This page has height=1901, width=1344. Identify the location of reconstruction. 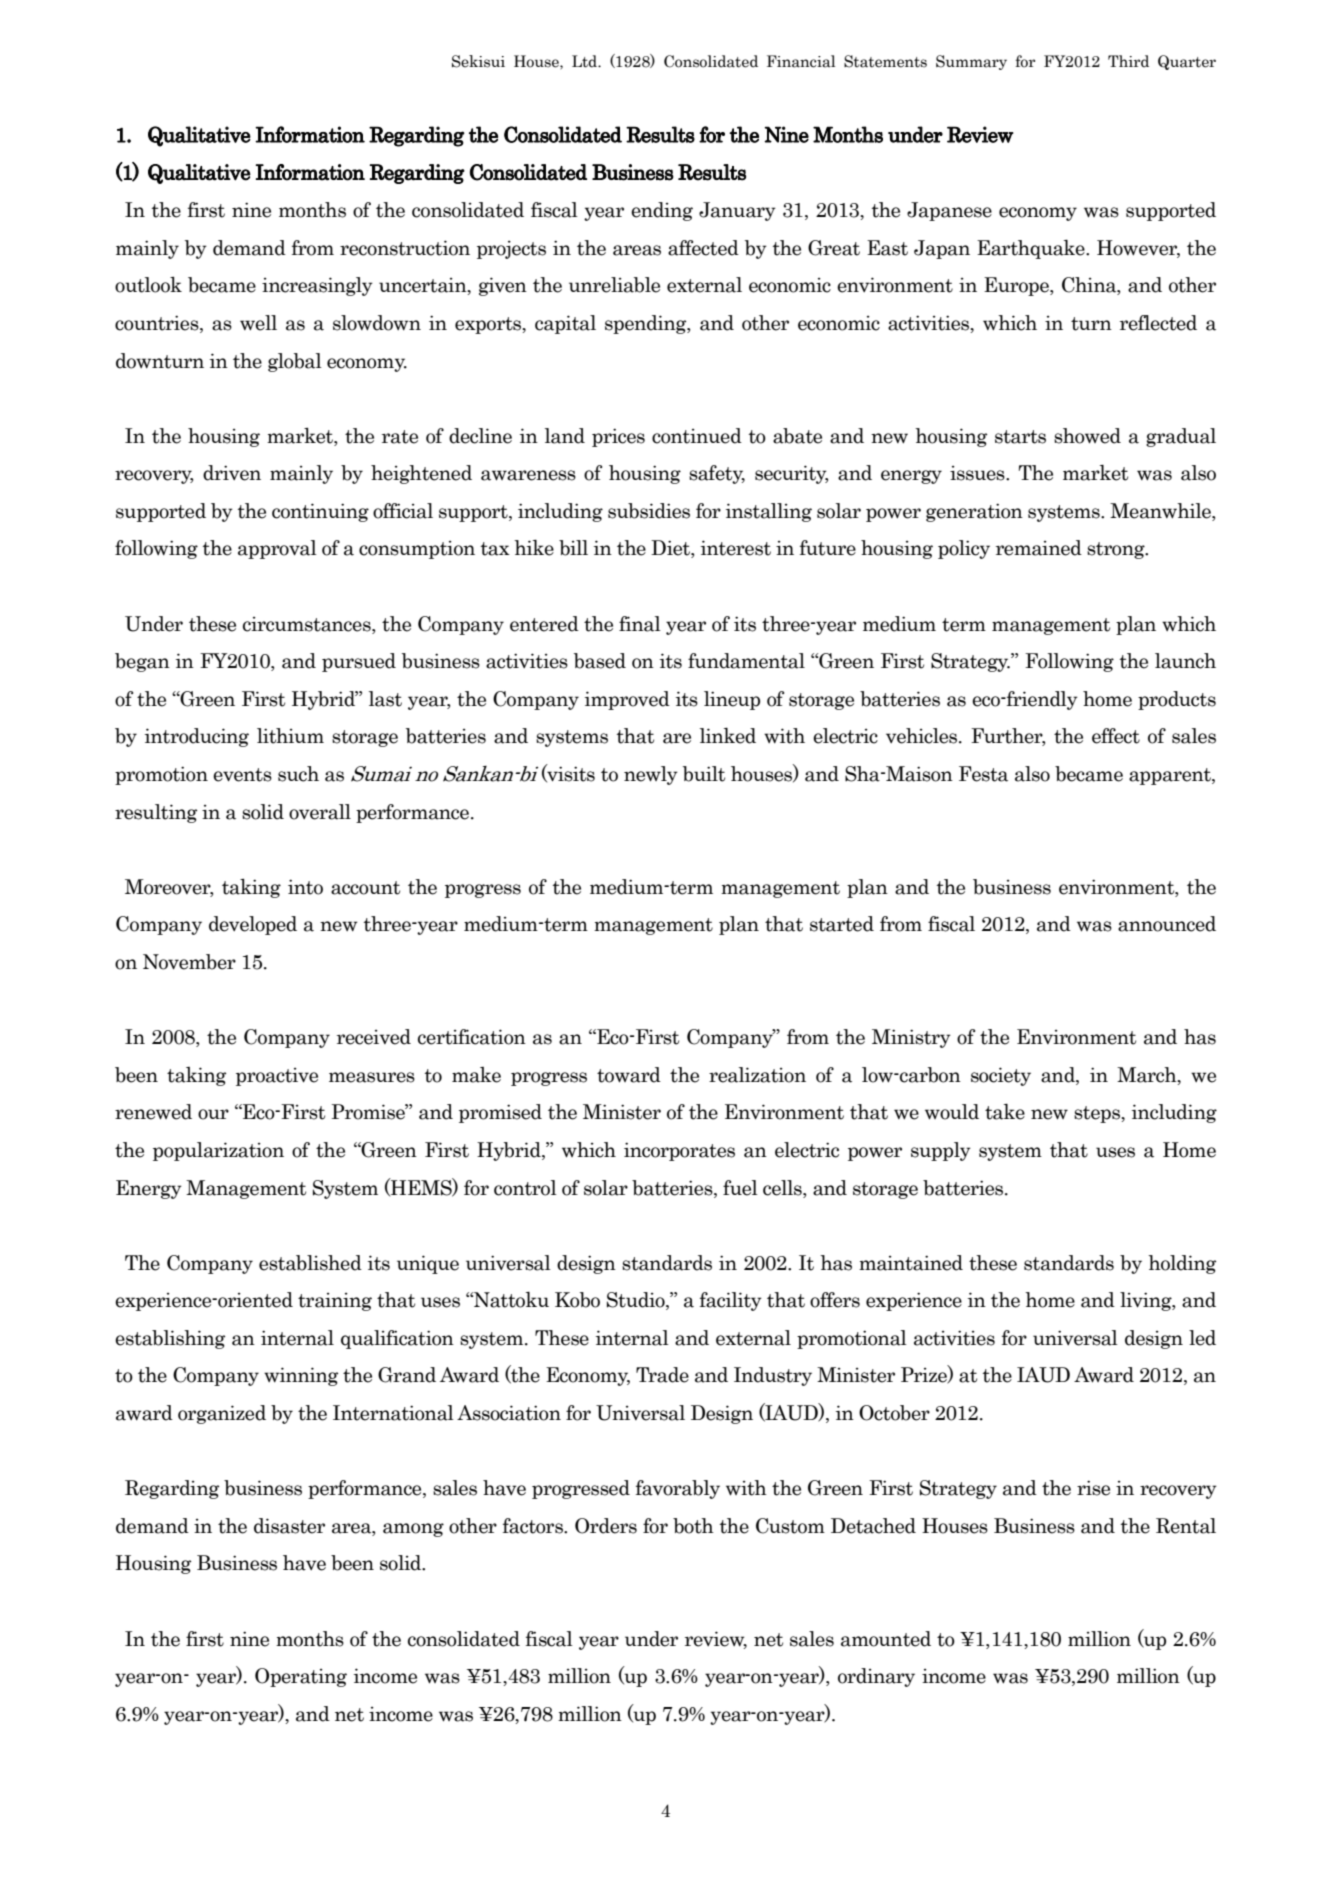
(405, 248).
